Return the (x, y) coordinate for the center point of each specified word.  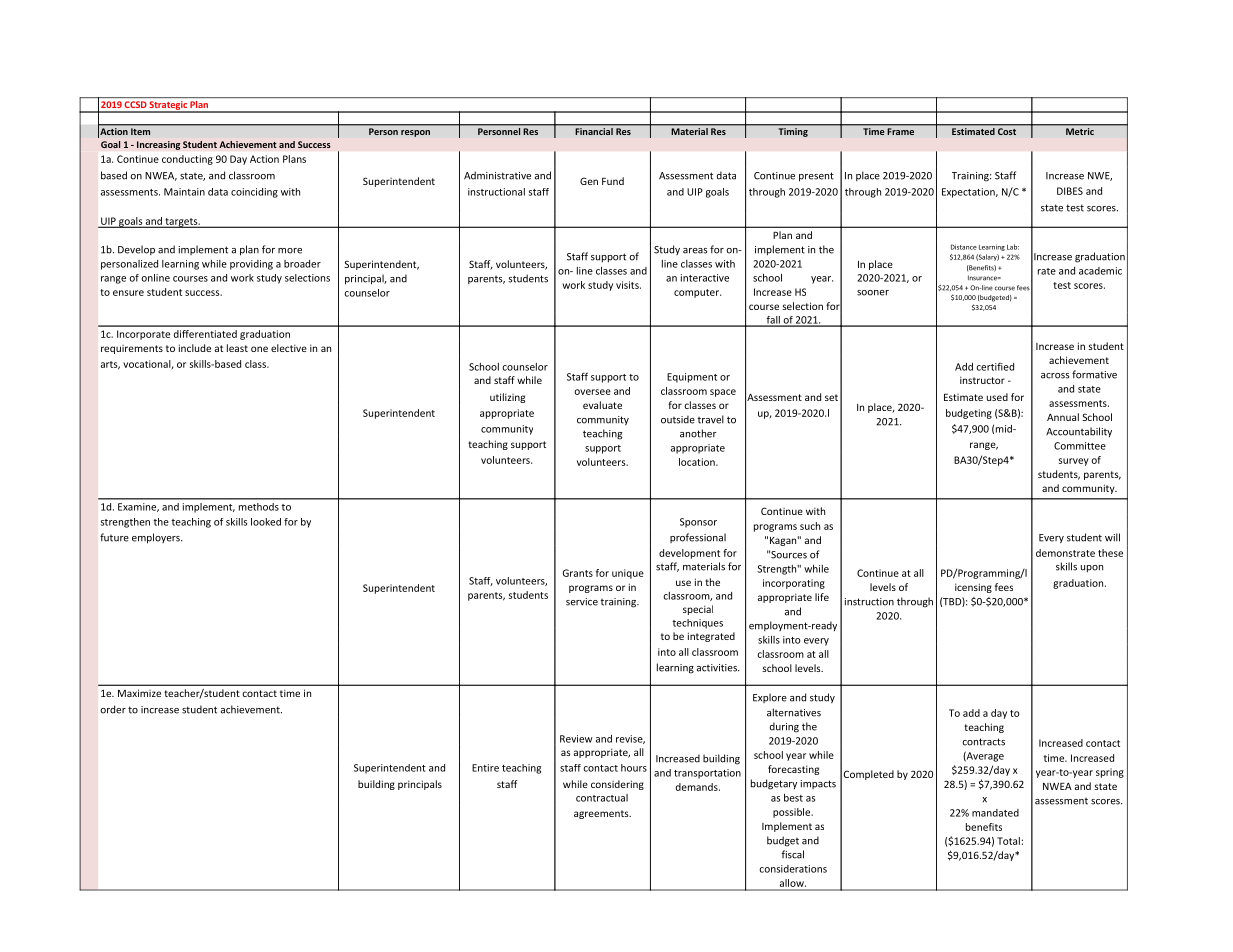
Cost (1007, 131)
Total (1008, 841)
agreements (602, 814)
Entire (485, 768)
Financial (594, 130)
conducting (187, 160)
